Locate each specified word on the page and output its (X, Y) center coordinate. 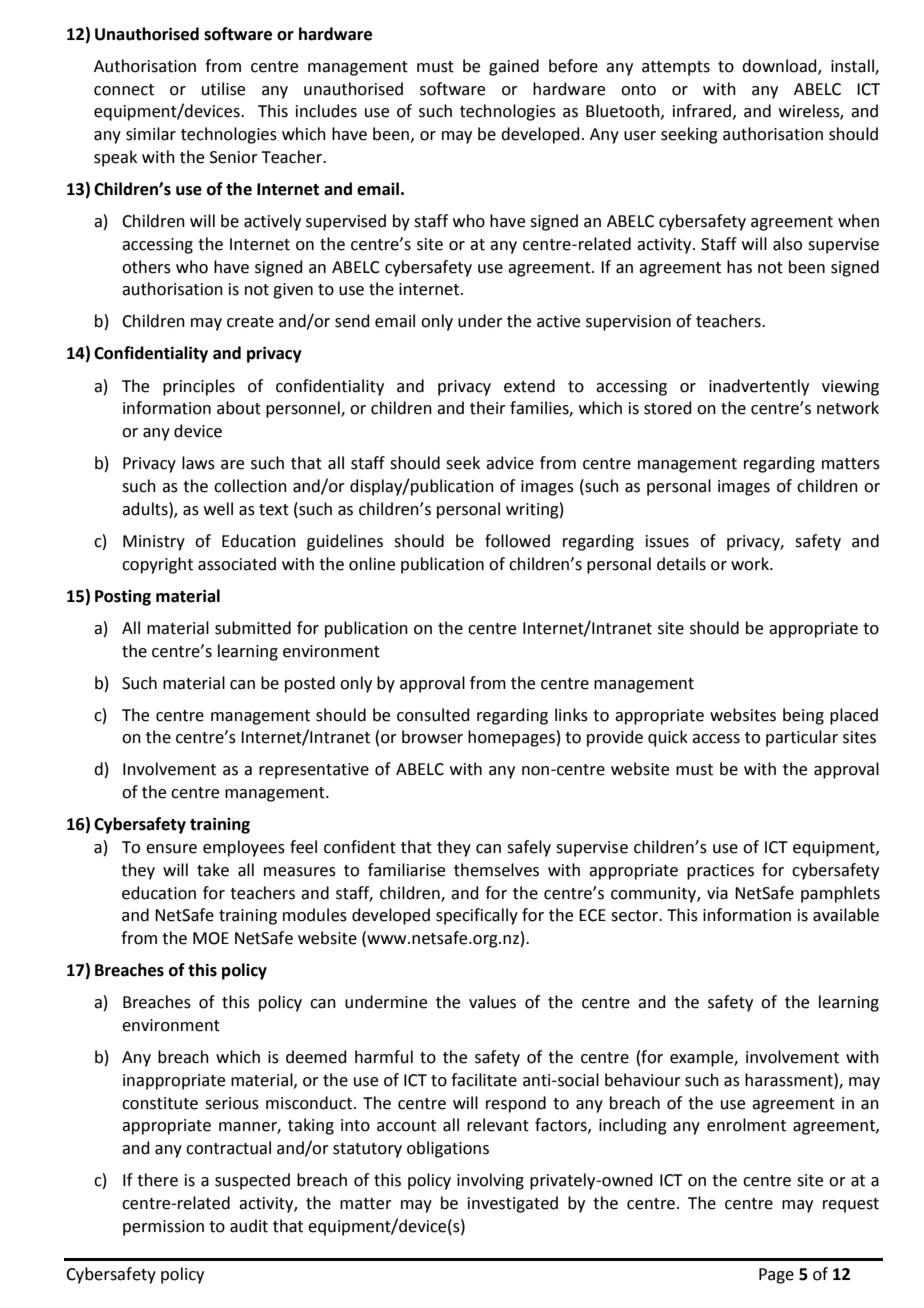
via (717, 893)
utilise (223, 89)
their (488, 408)
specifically (477, 916)
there (157, 1180)
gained (514, 67)
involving (490, 1181)
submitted (253, 628)
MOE (211, 938)
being (803, 716)
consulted (433, 715)
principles (199, 387)
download (780, 66)
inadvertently (759, 387)
